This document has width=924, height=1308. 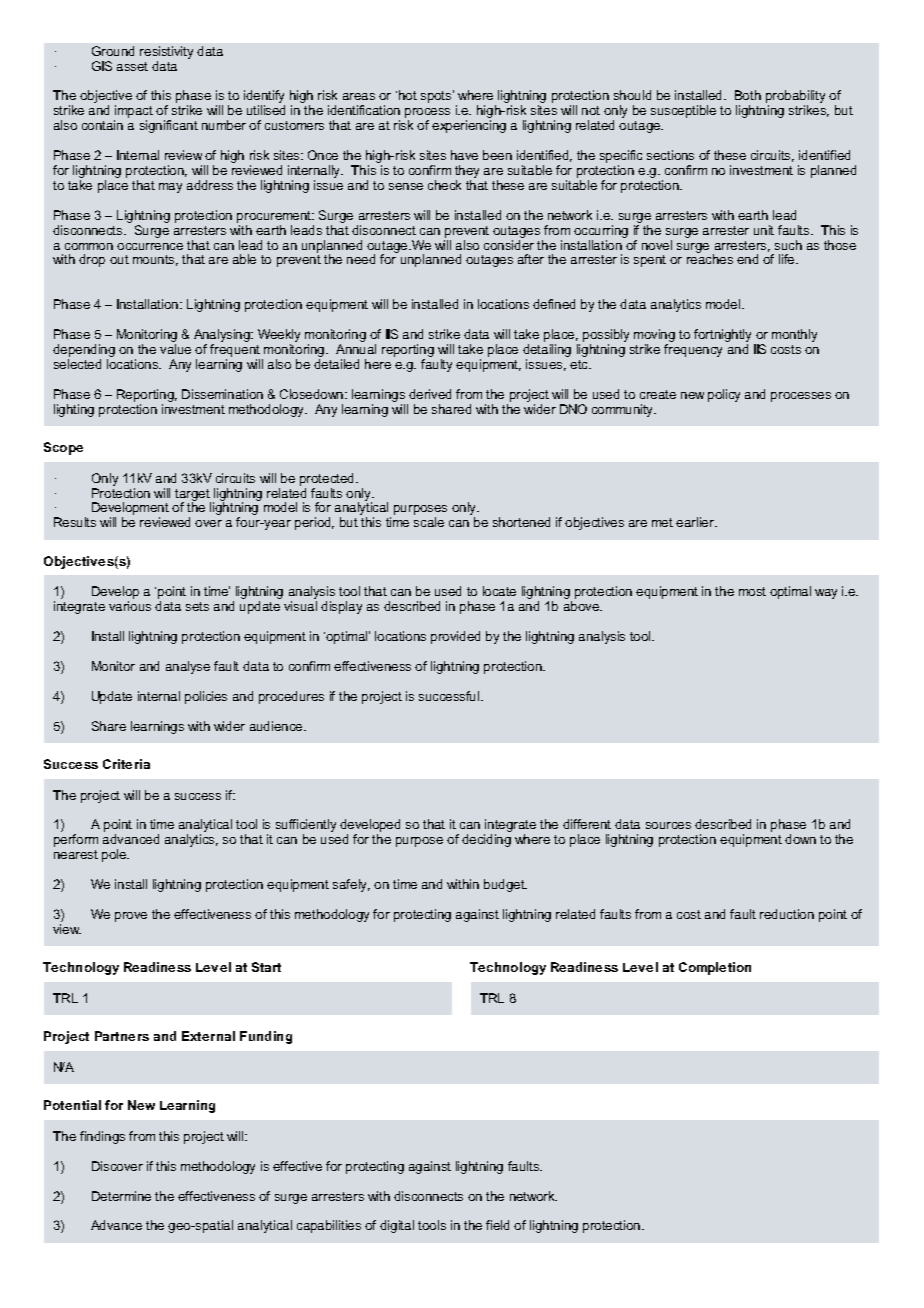 What do you see at coordinates (455, 637) in the document?
I see `provided` at bounding box center [455, 637].
